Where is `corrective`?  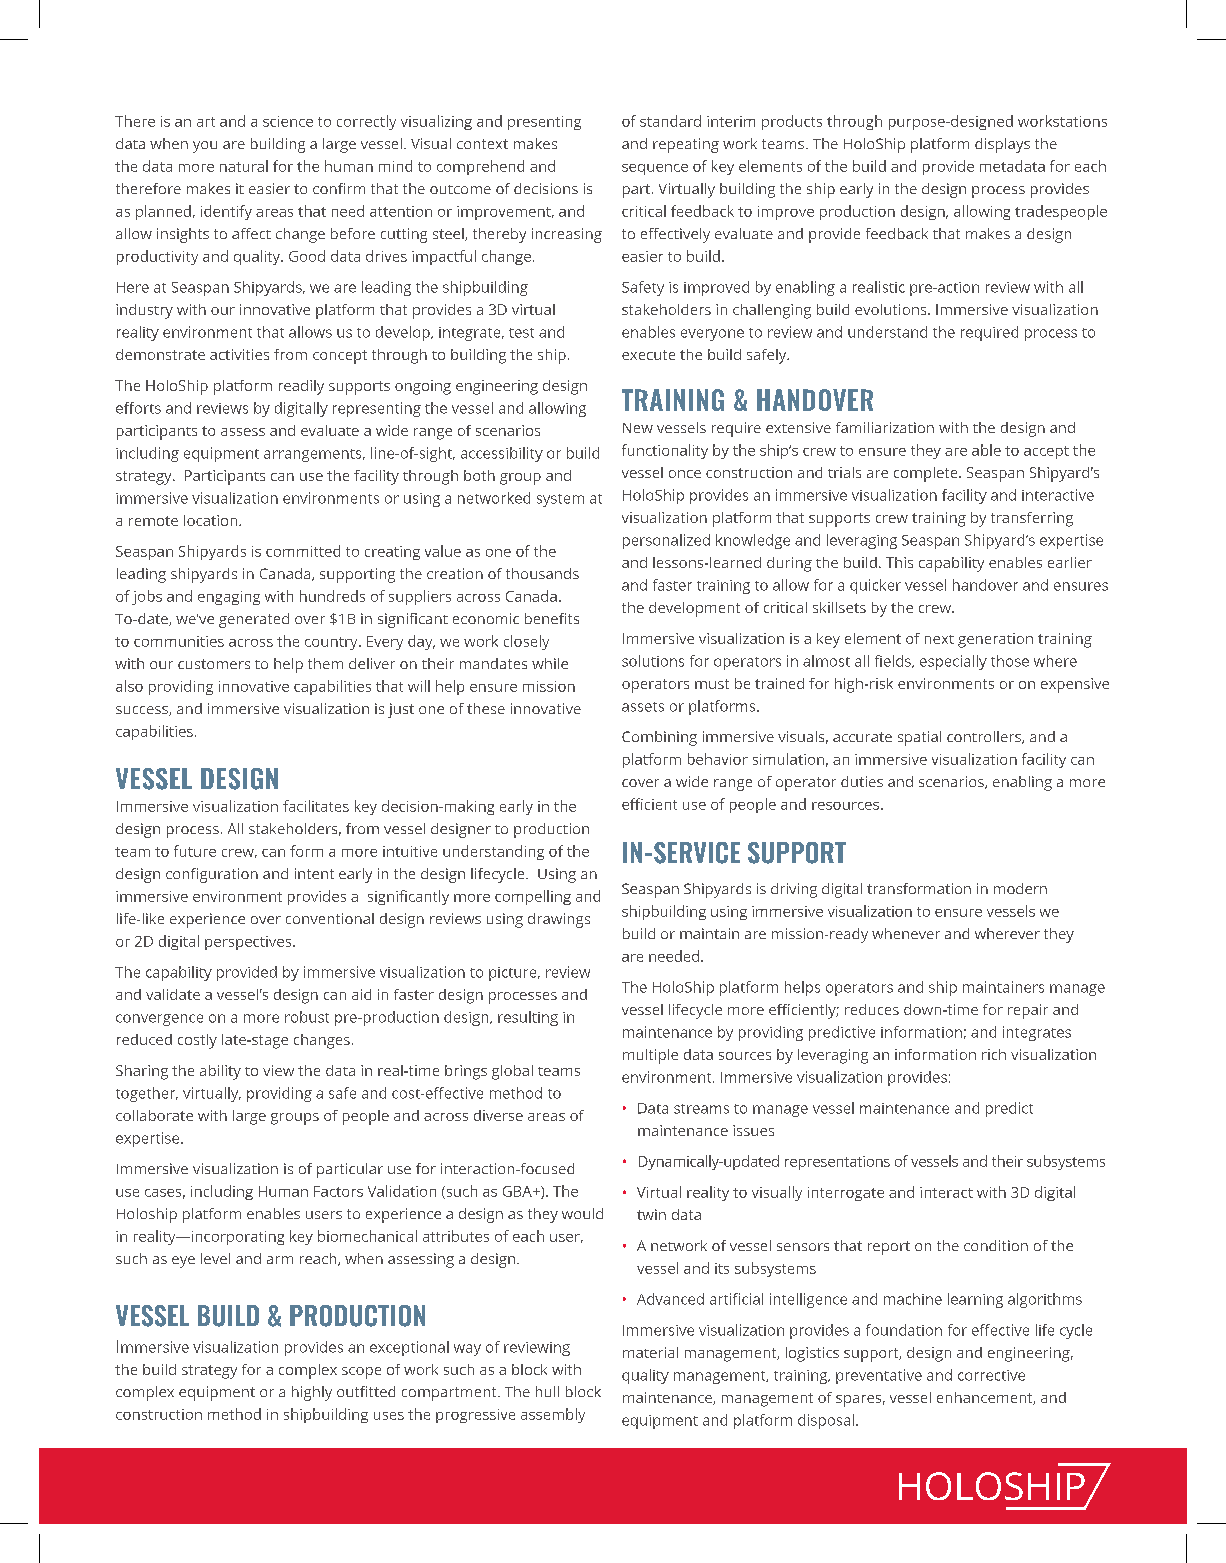 corrective is located at coordinates (991, 1375).
